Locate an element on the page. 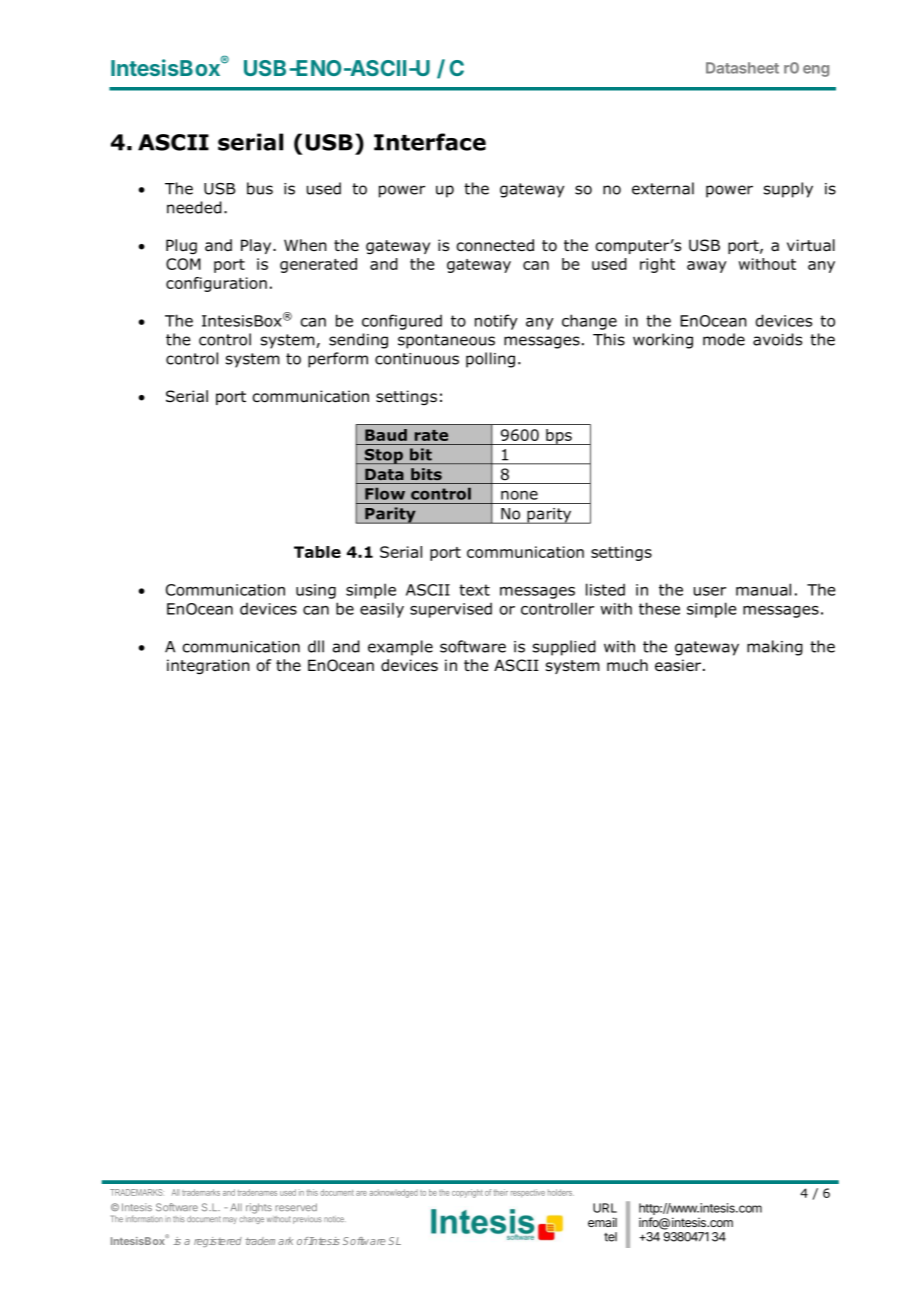 The width and height of the document is (924, 1308). supplied is located at coordinates (564, 648).
